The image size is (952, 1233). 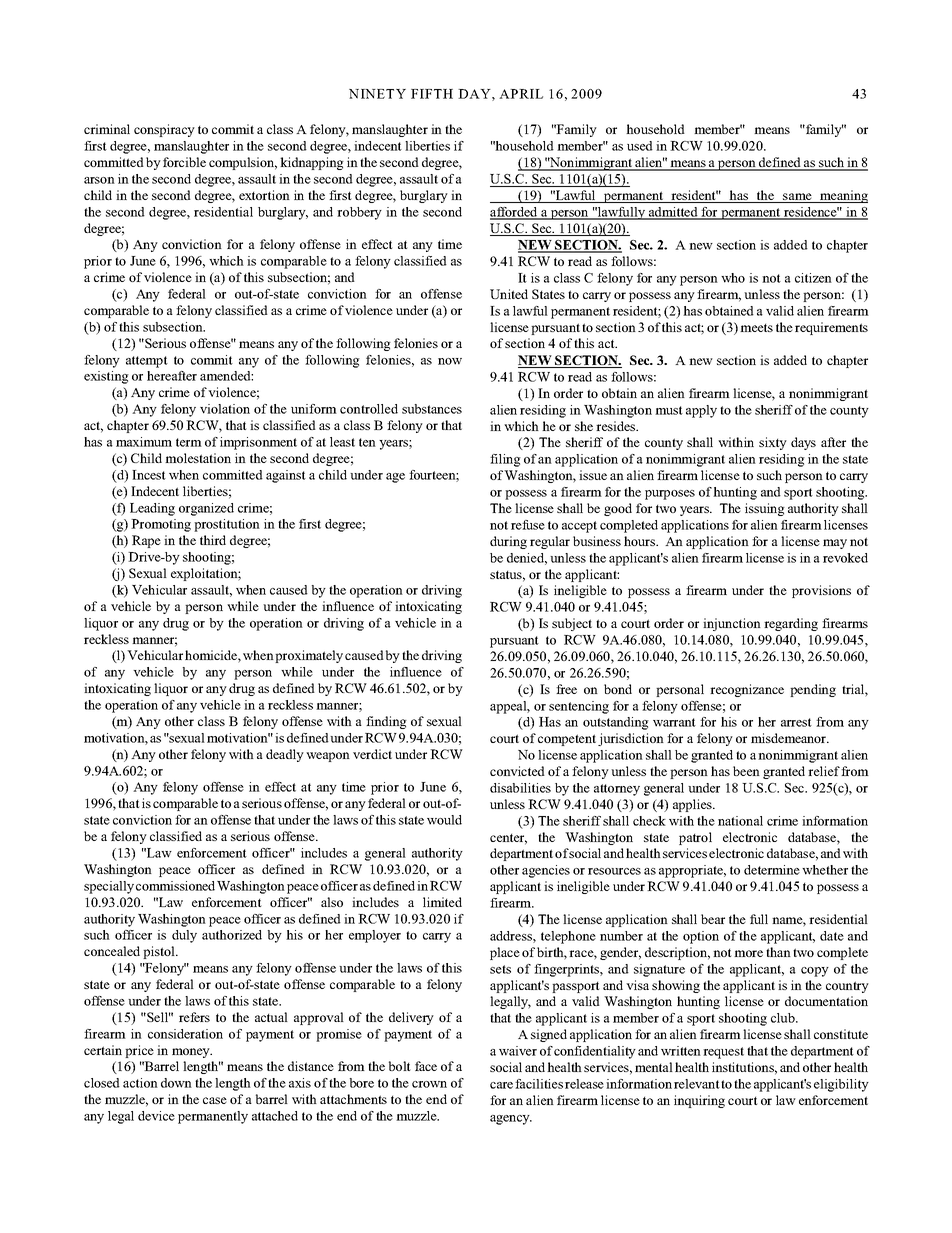 I want to click on same, so click(x=797, y=198).
